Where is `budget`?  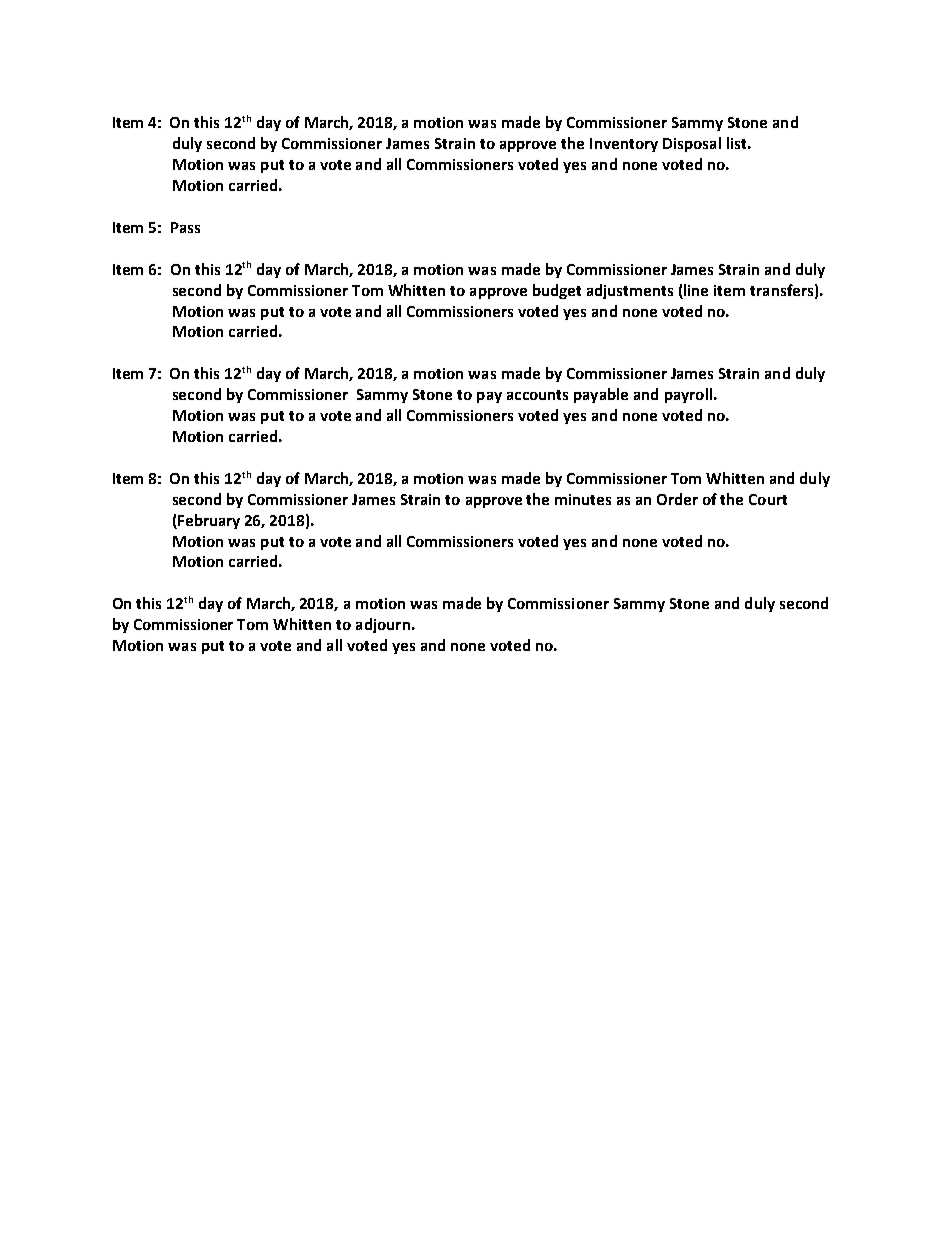 budget is located at coordinates (557, 291).
